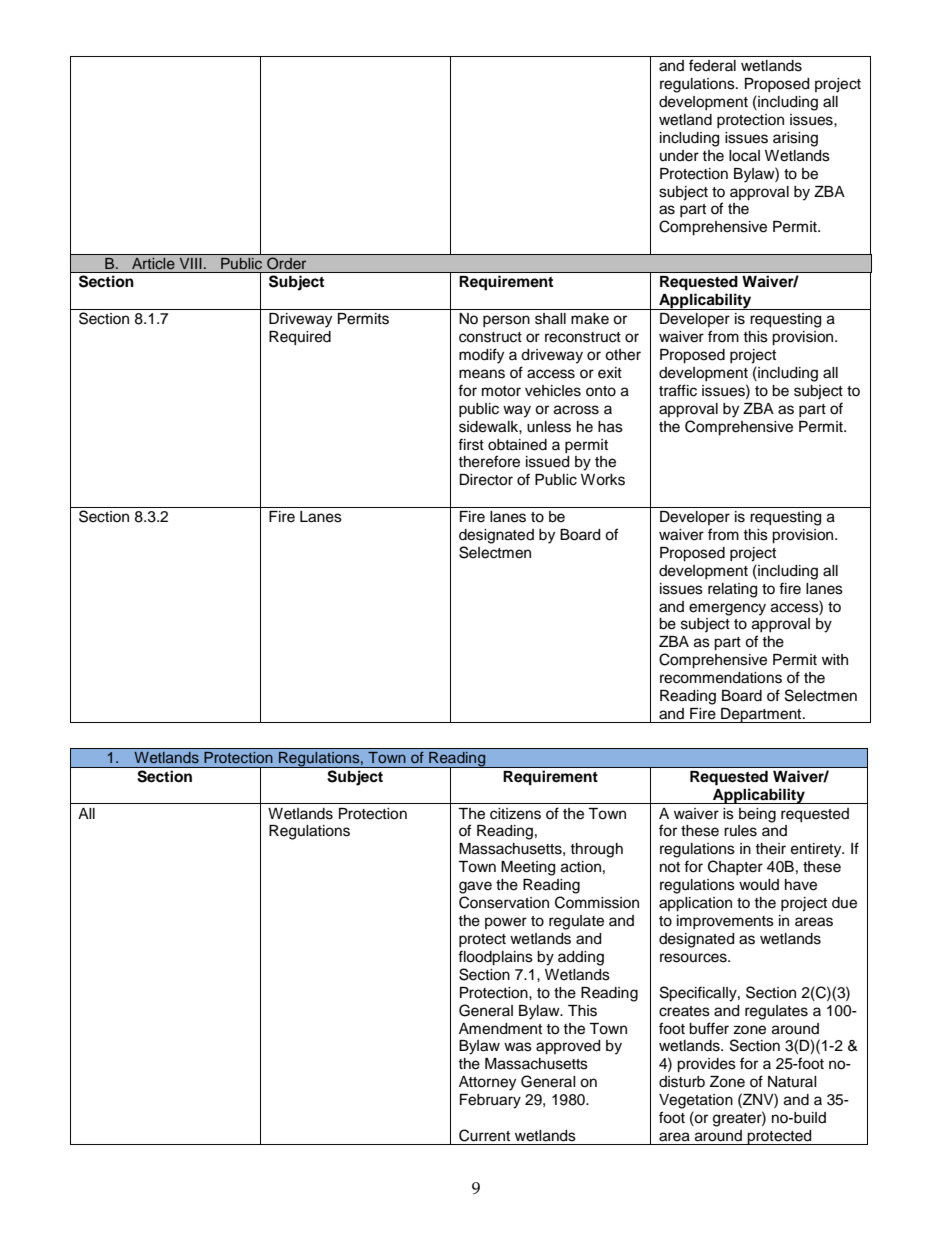 The height and width of the document is (1233, 952). What do you see at coordinates (795, 139) in the document?
I see `arising` at bounding box center [795, 139].
